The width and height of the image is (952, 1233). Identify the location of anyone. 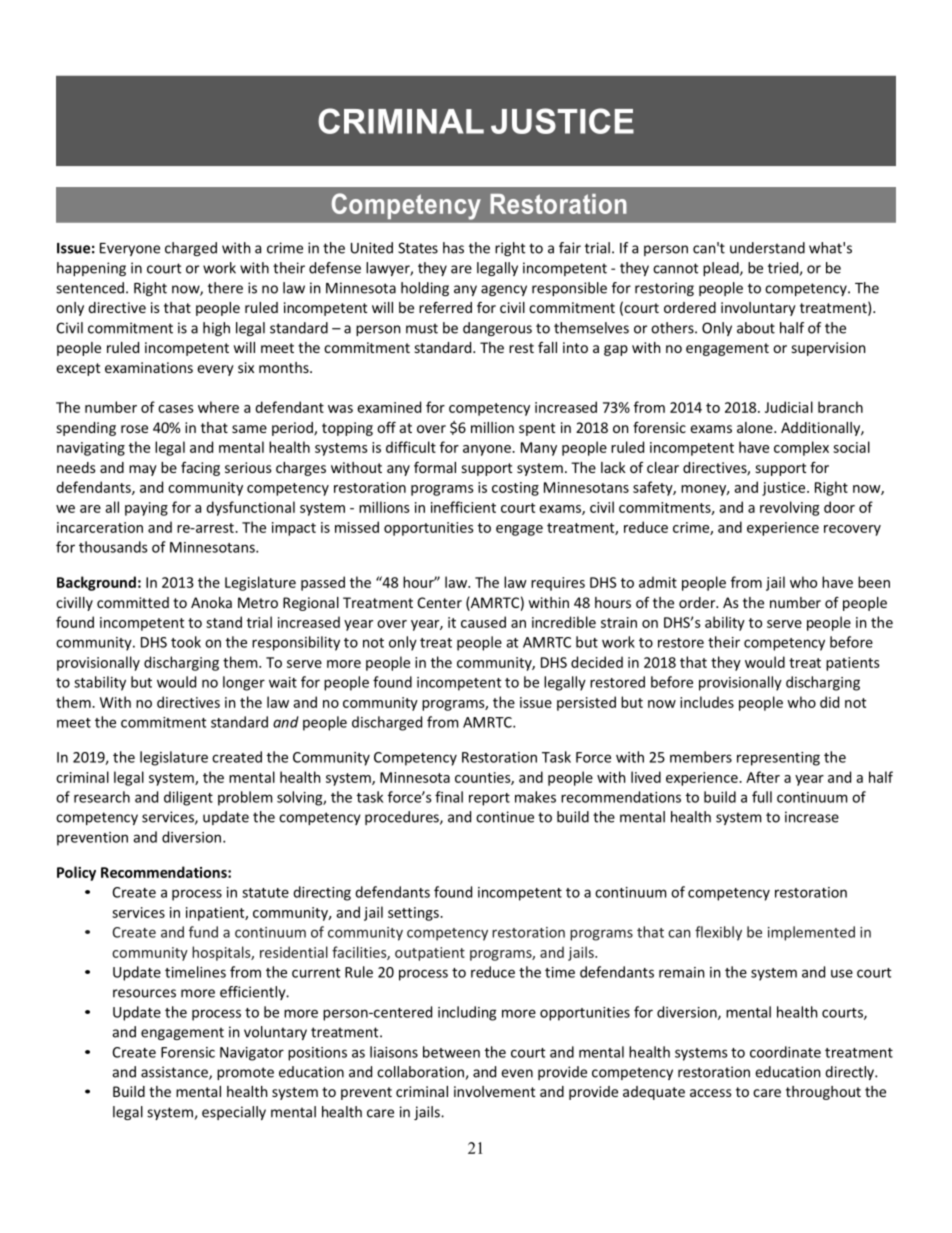
(488, 450).
